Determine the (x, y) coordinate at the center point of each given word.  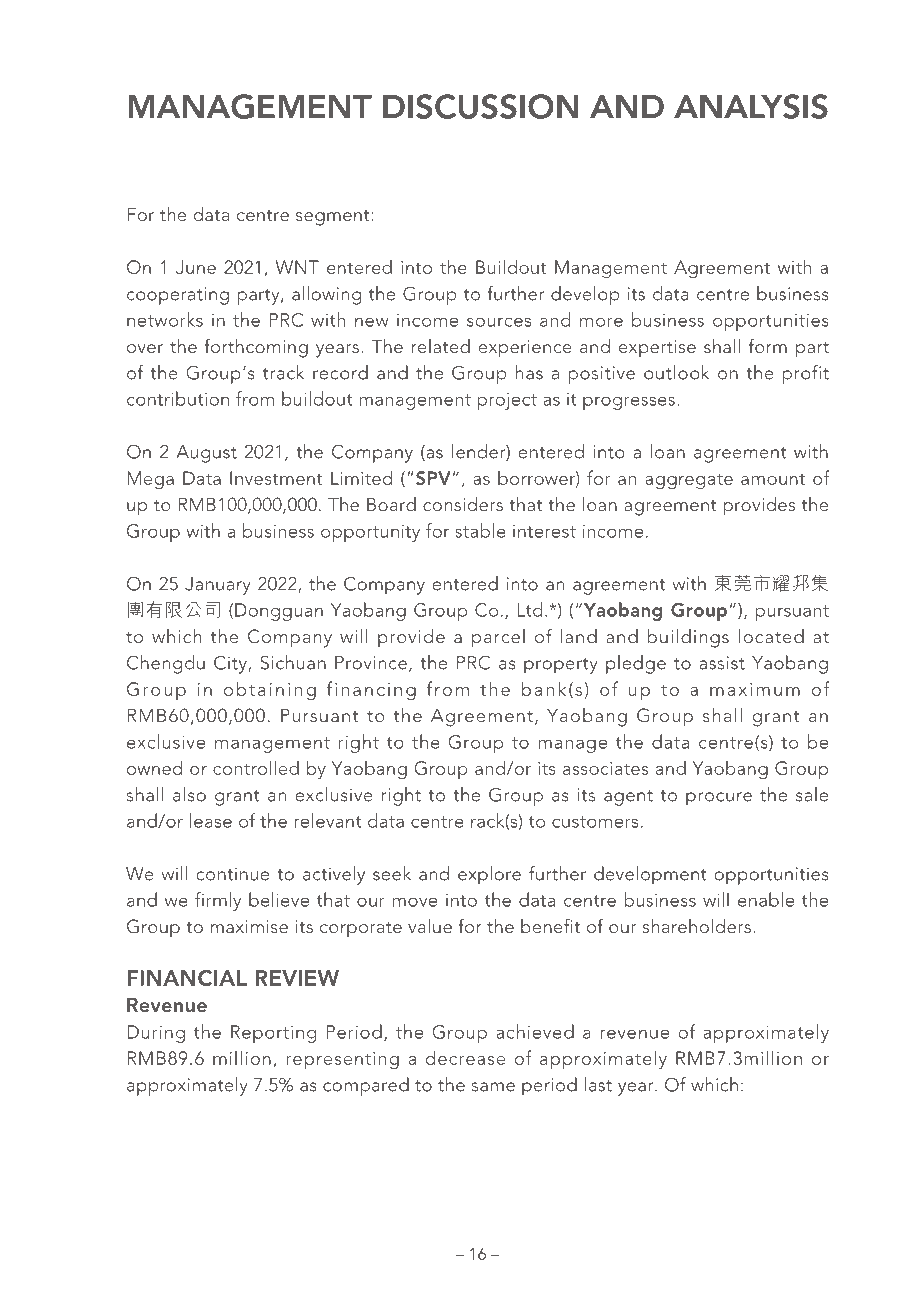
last (598, 1084)
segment (334, 218)
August (206, 454)
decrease (465, 1057)
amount (773, 479)
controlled (256, 767)
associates (605, 768)
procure (719, 799)
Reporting (273, 1034)
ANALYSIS (751, 106)
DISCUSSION (481, 106)
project (507, 401)
